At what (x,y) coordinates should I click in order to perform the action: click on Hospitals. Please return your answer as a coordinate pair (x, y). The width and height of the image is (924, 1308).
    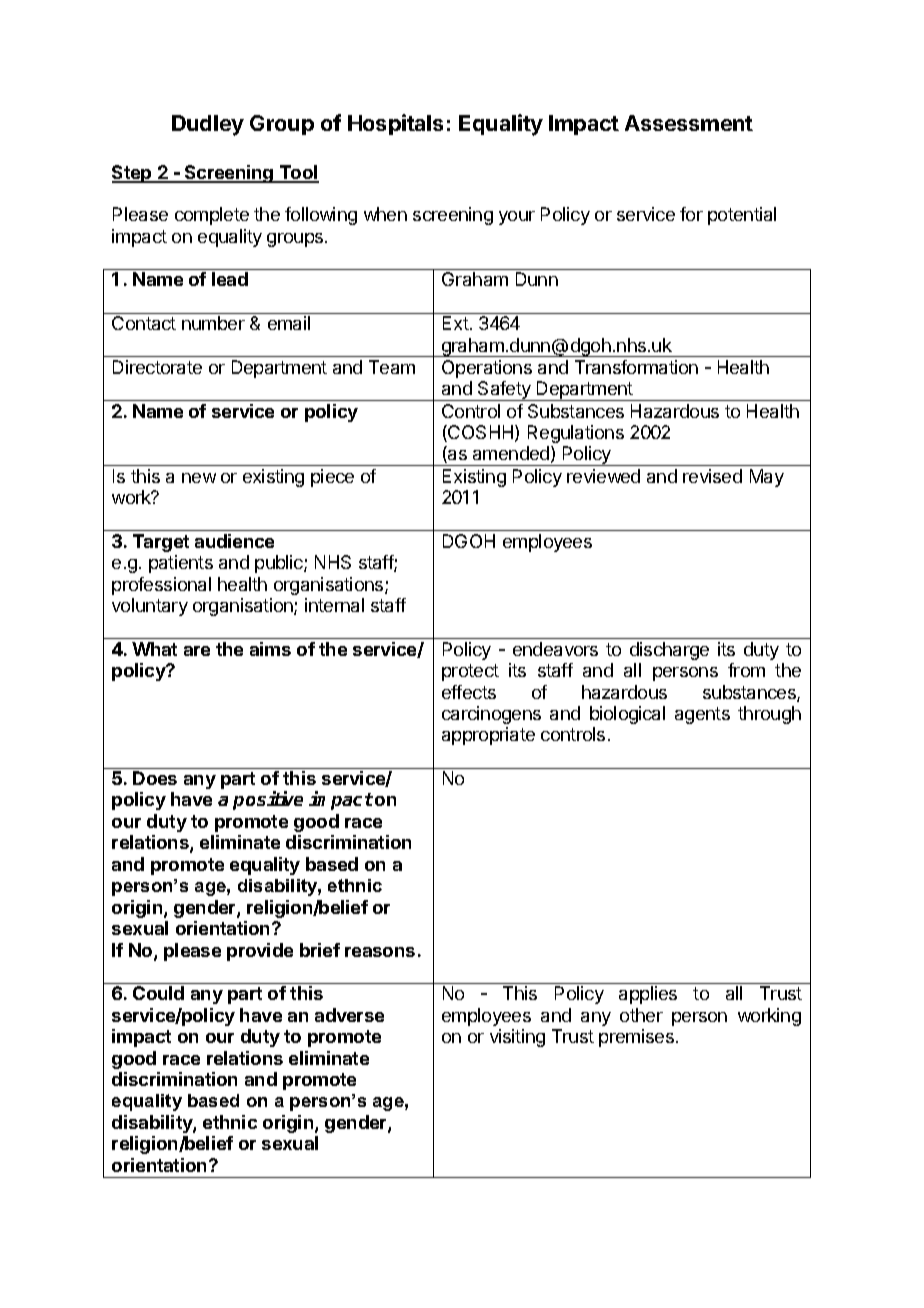
    Looking at the image, I should click on (395, 124).
